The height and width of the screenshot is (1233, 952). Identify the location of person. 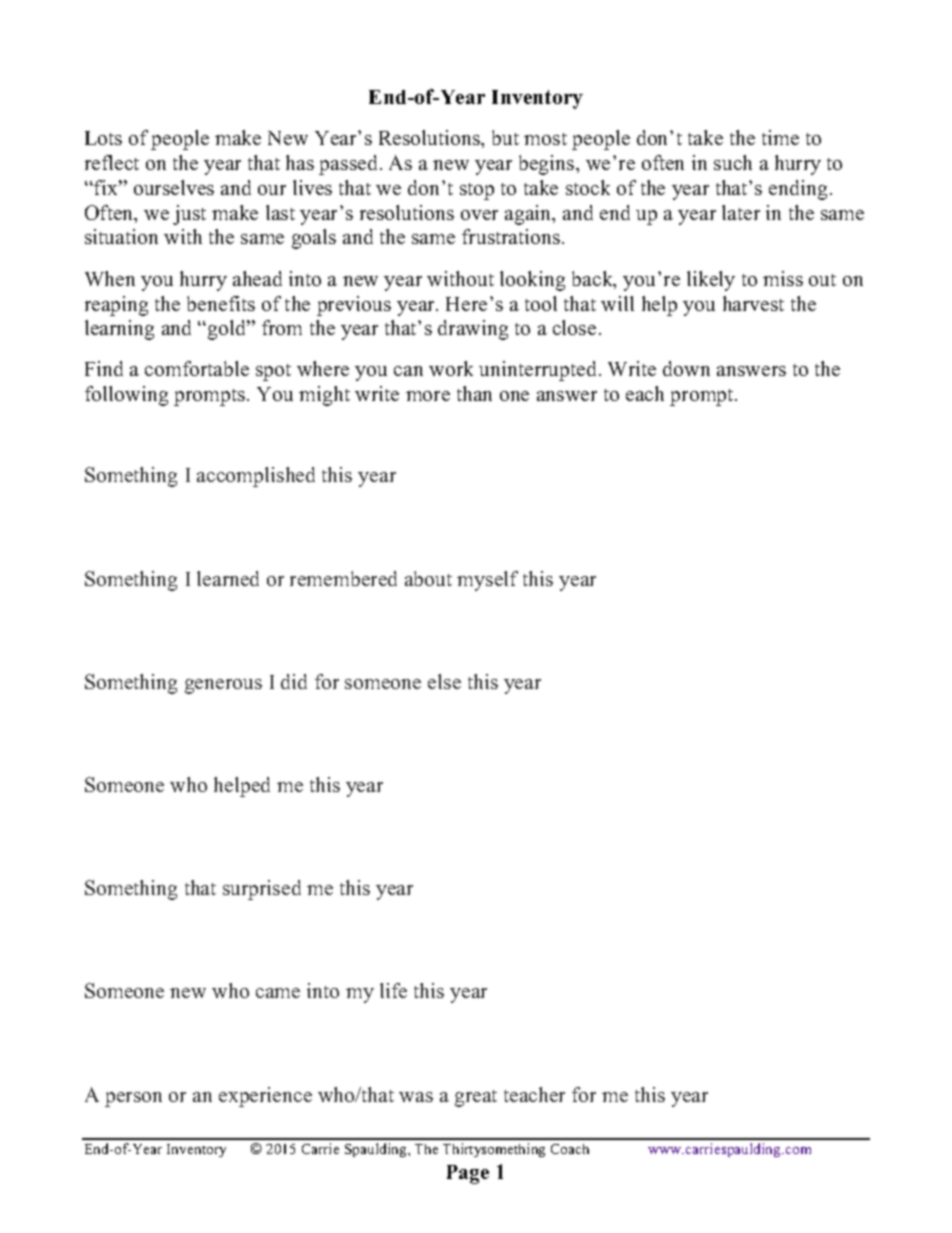
(133, 1099).
